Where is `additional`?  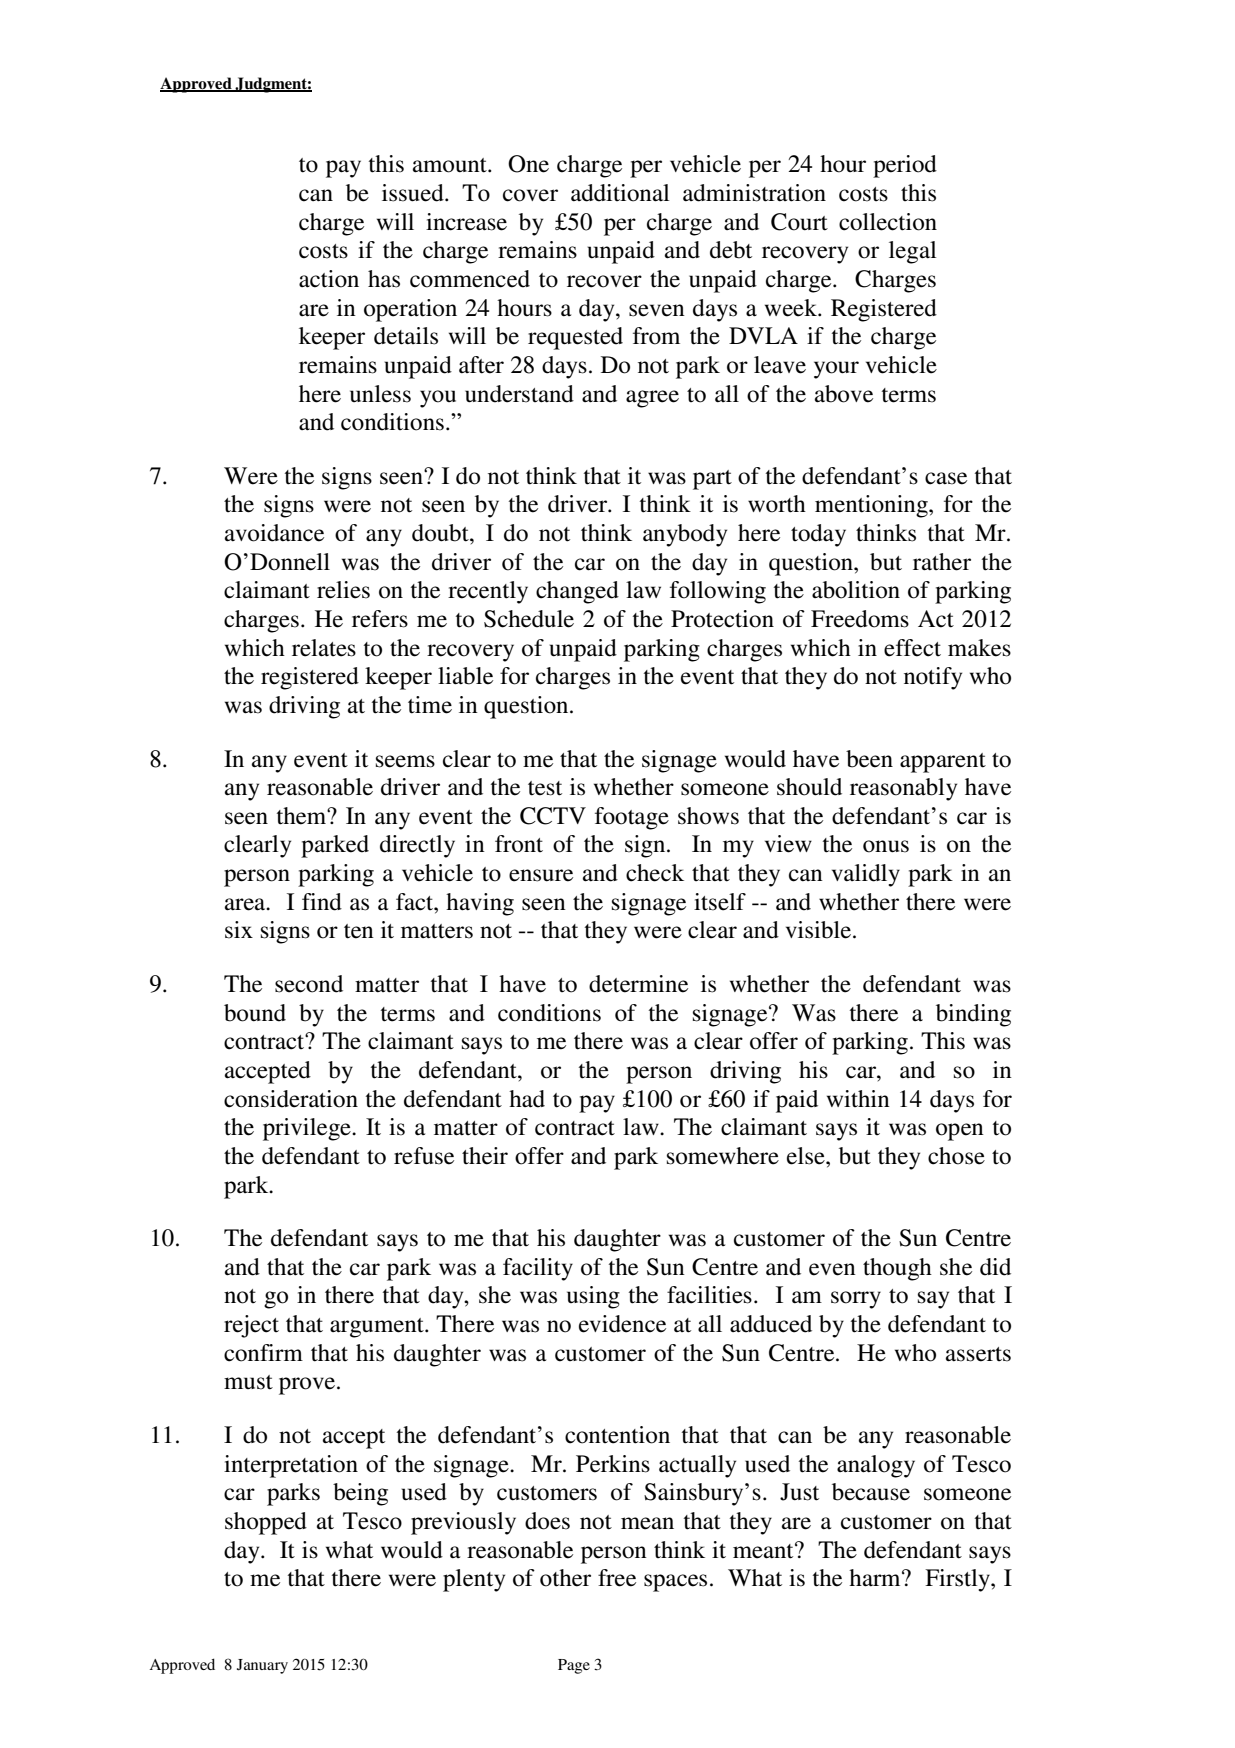
additional is located at coordinates (620, 193).
